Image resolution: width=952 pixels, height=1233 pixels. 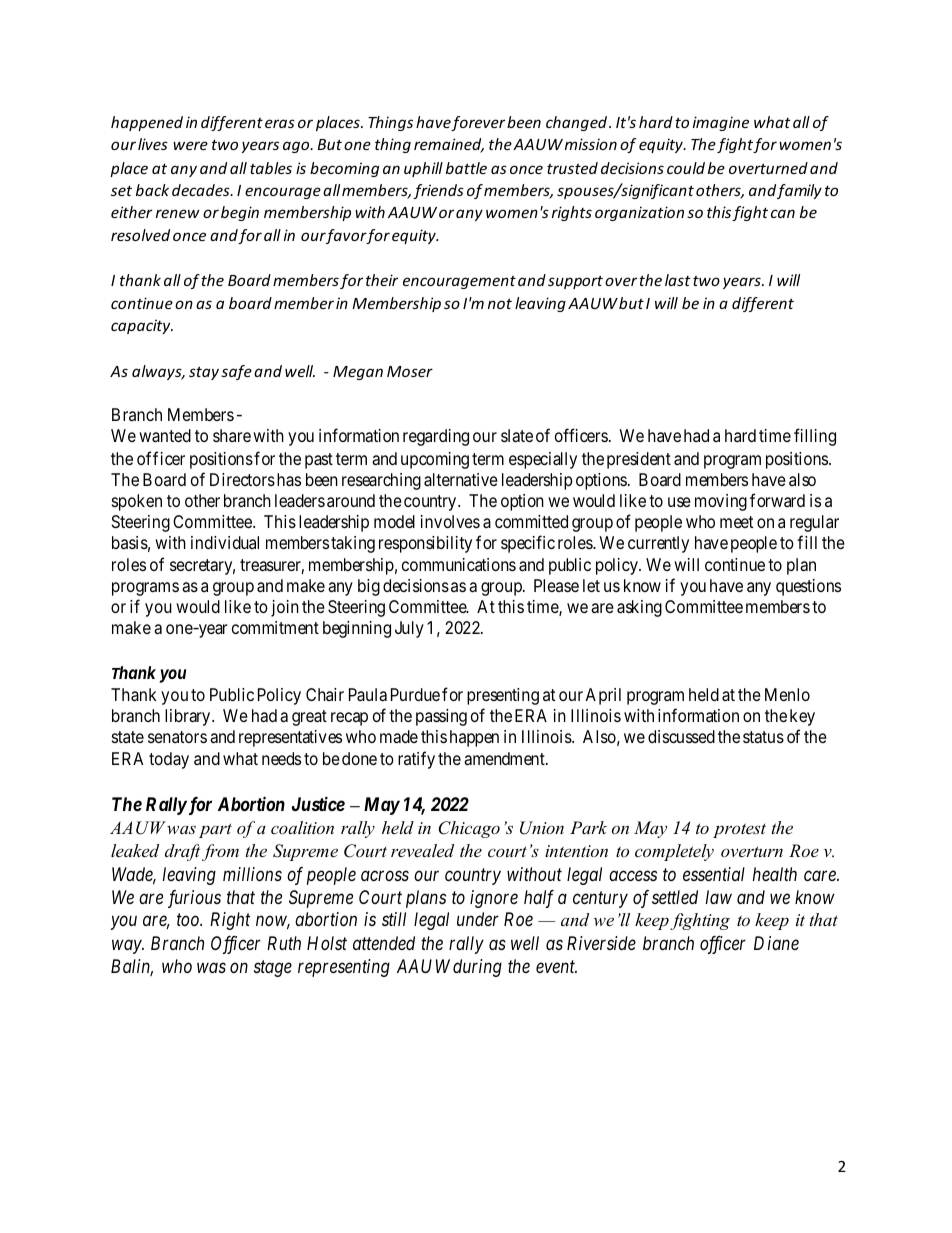 What do you see at coordinates (477, 968) in the screenshot?
I see `during` at bounding box center [477, 968].
